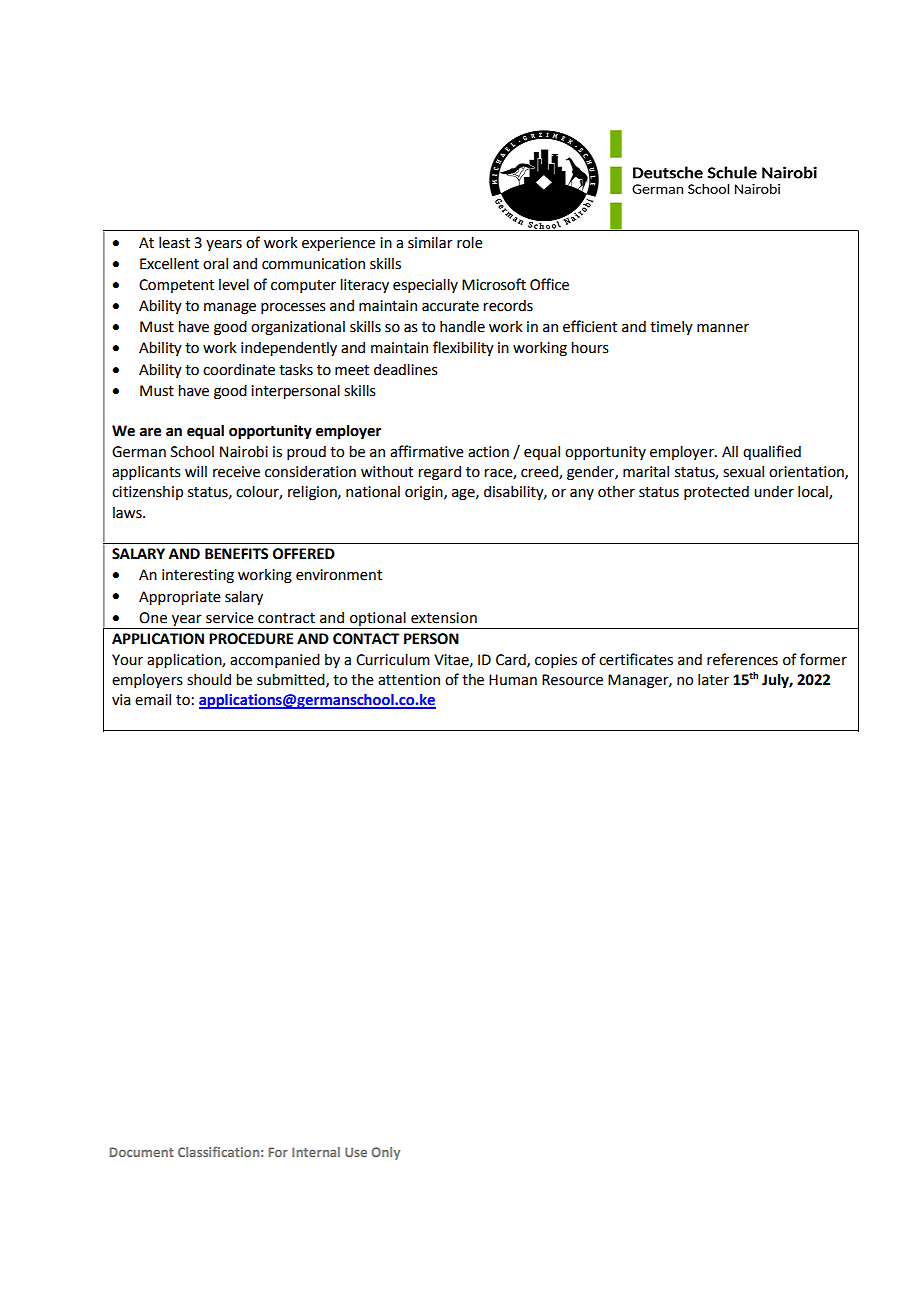  Describe the element at coordinates (494, 284) in the image. I see `Microsoft` at that location.
